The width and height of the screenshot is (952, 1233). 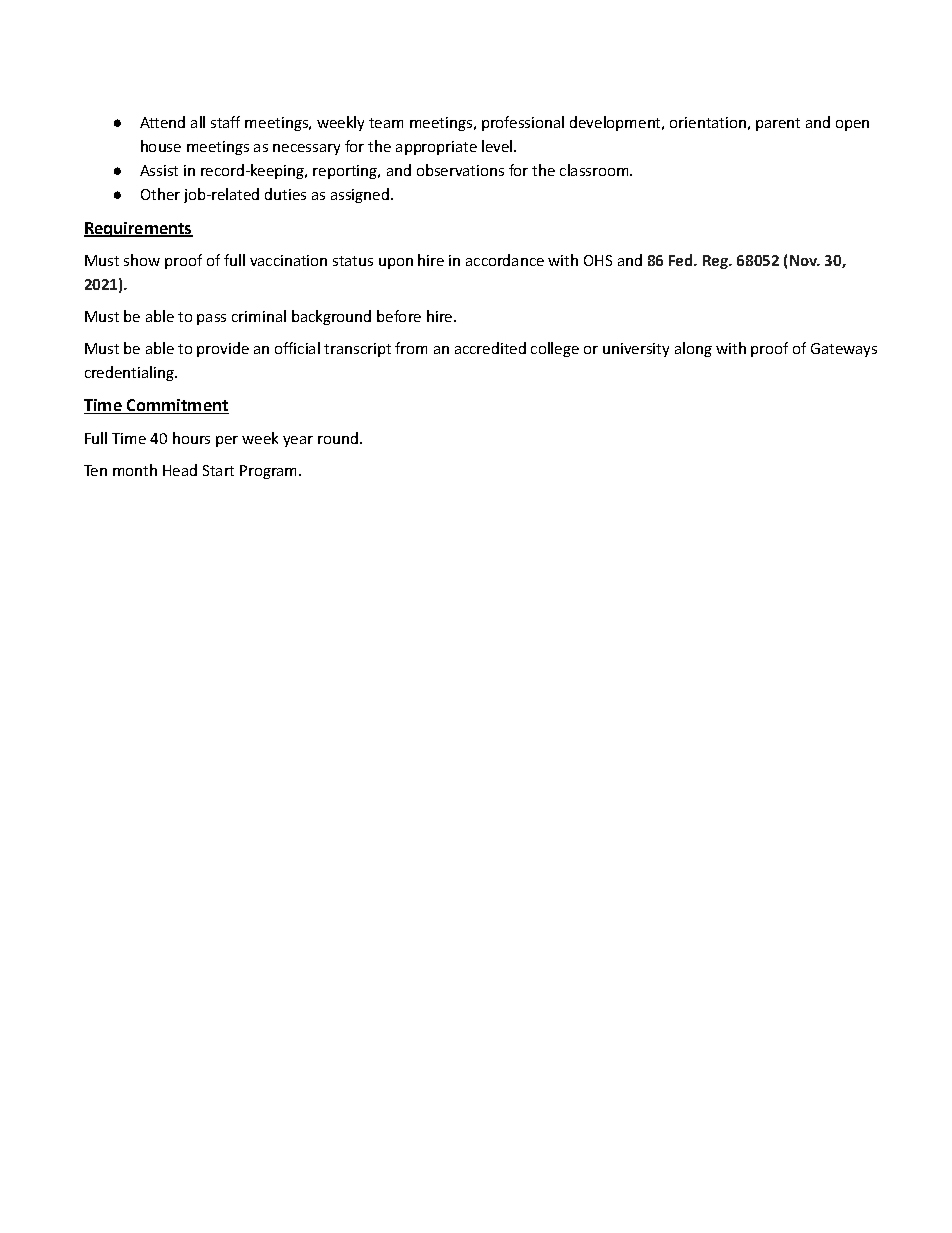 I want to click on Start, so click(x=218, y=470).
